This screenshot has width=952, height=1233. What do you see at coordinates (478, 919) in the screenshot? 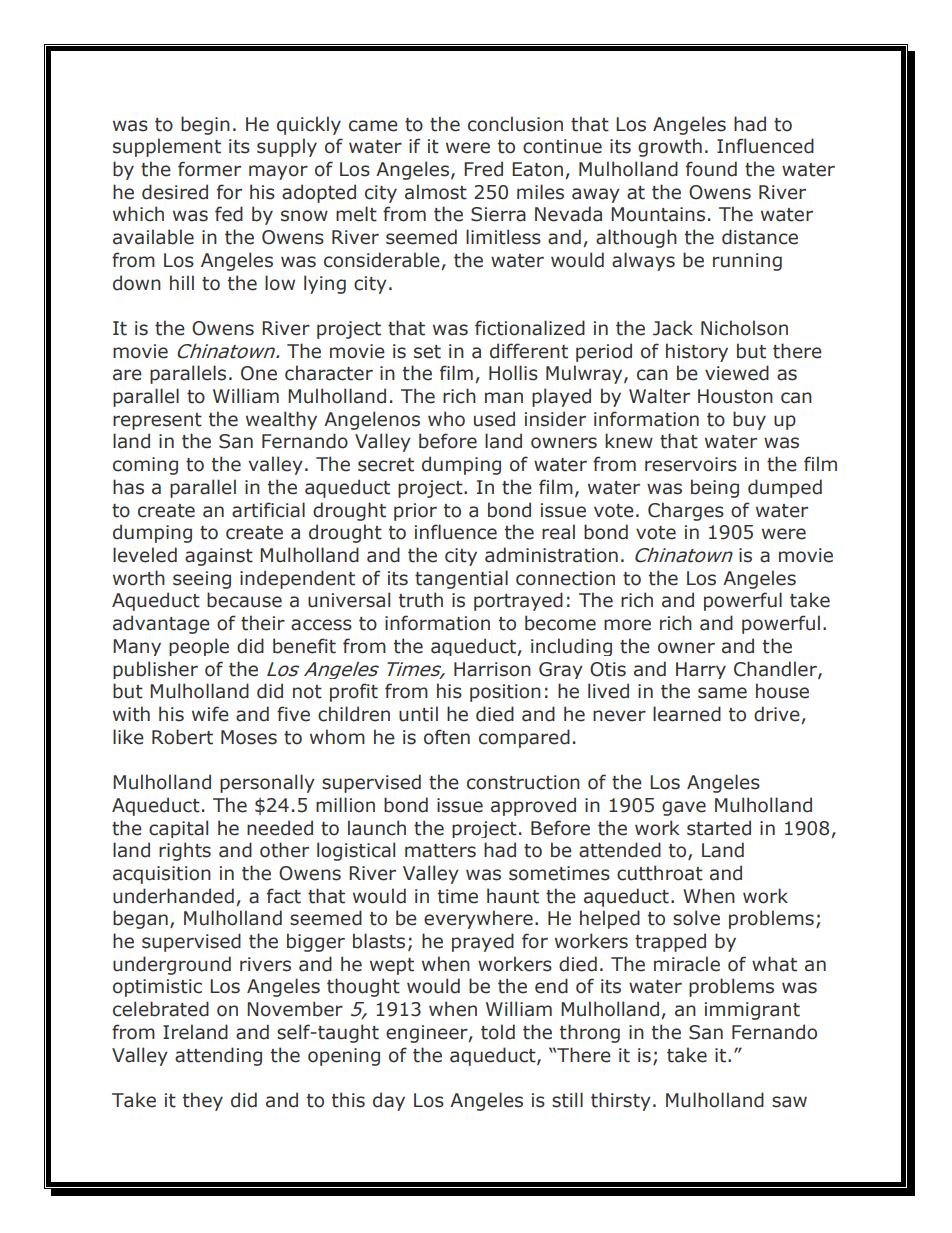
I see `everywhere` at bounding box center [478, 919].
